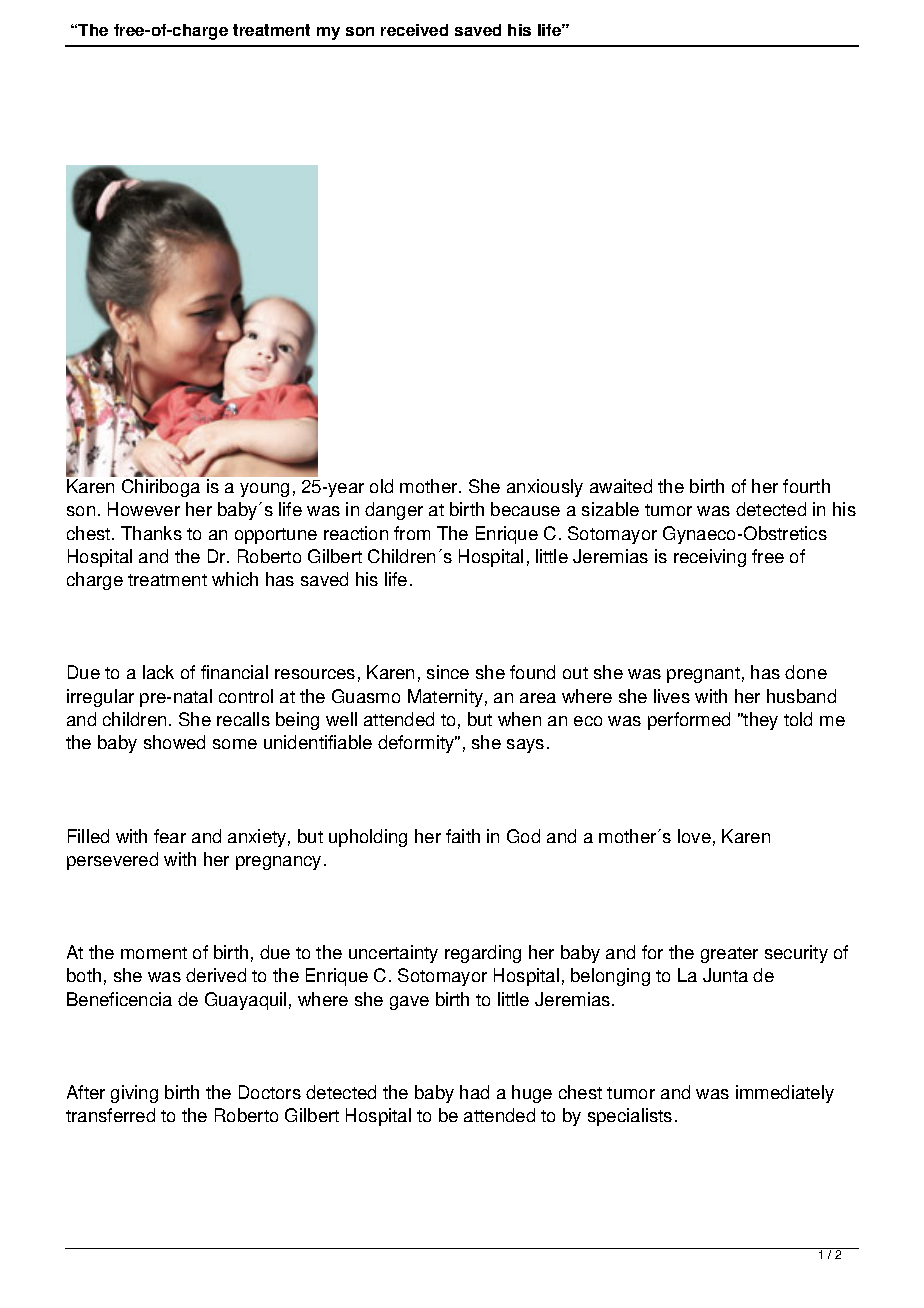 The height and width of the image is (1308, 924). What do you see at coordinates (394, 511) in the image?
I see `danger` at bounding box center [394, 511].
